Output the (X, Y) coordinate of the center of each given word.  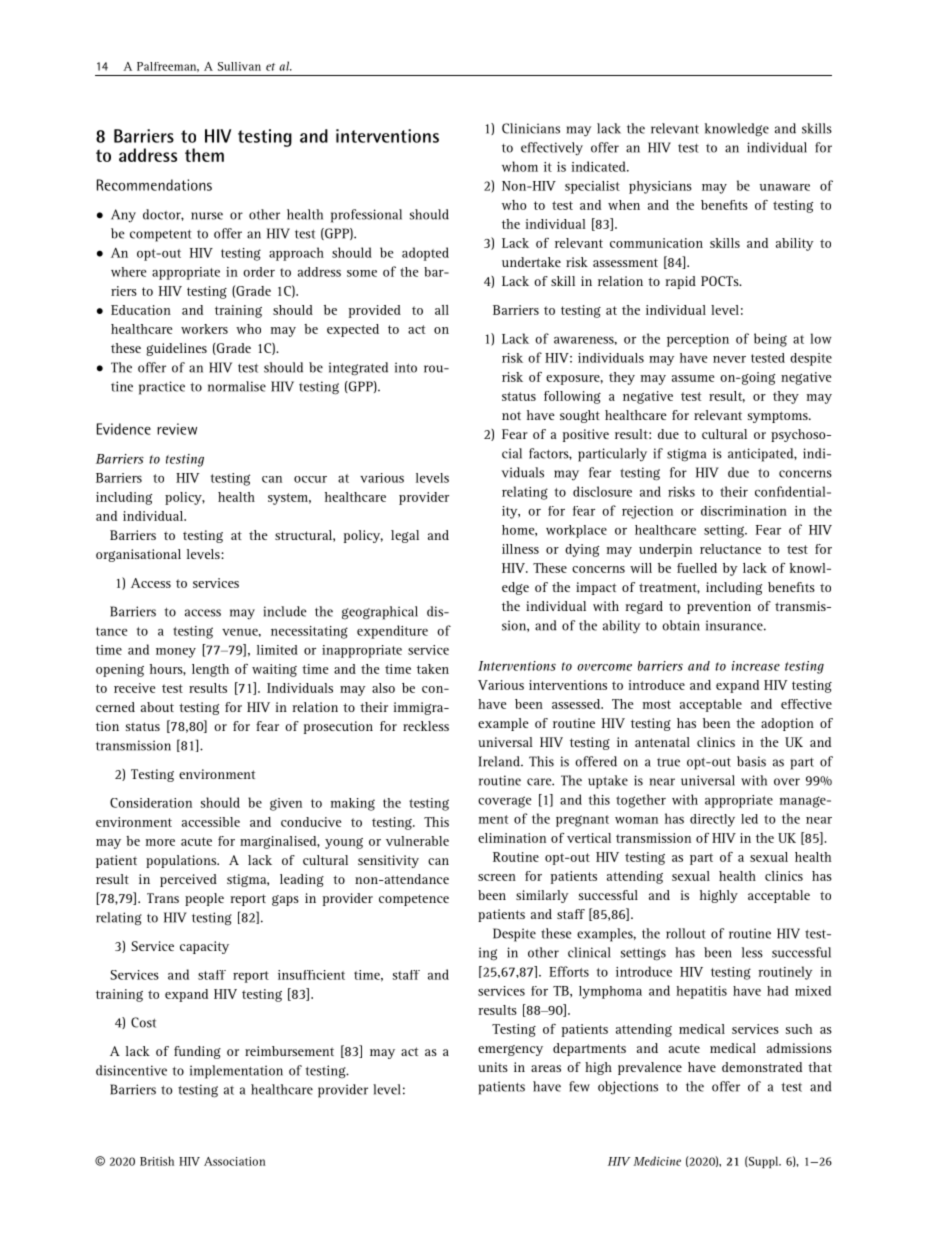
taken (433, 669)
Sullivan (239, 66)
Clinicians (531, 128)
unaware (785, 187)
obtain (681, 625)
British (157, 1161)
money (176, 653)
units (493, 1067)
